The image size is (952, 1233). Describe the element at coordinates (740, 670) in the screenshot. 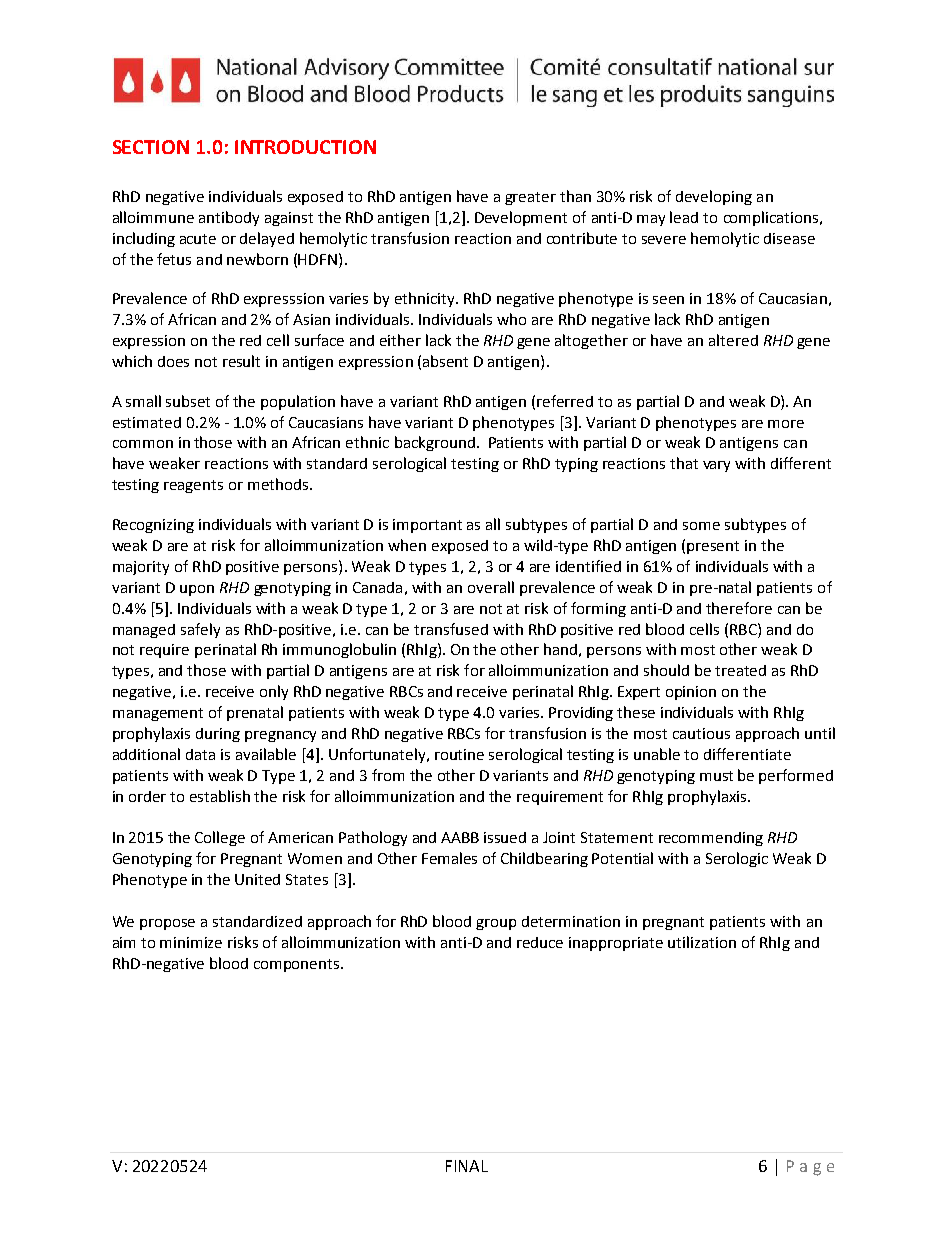

I see `treated` at that location.
